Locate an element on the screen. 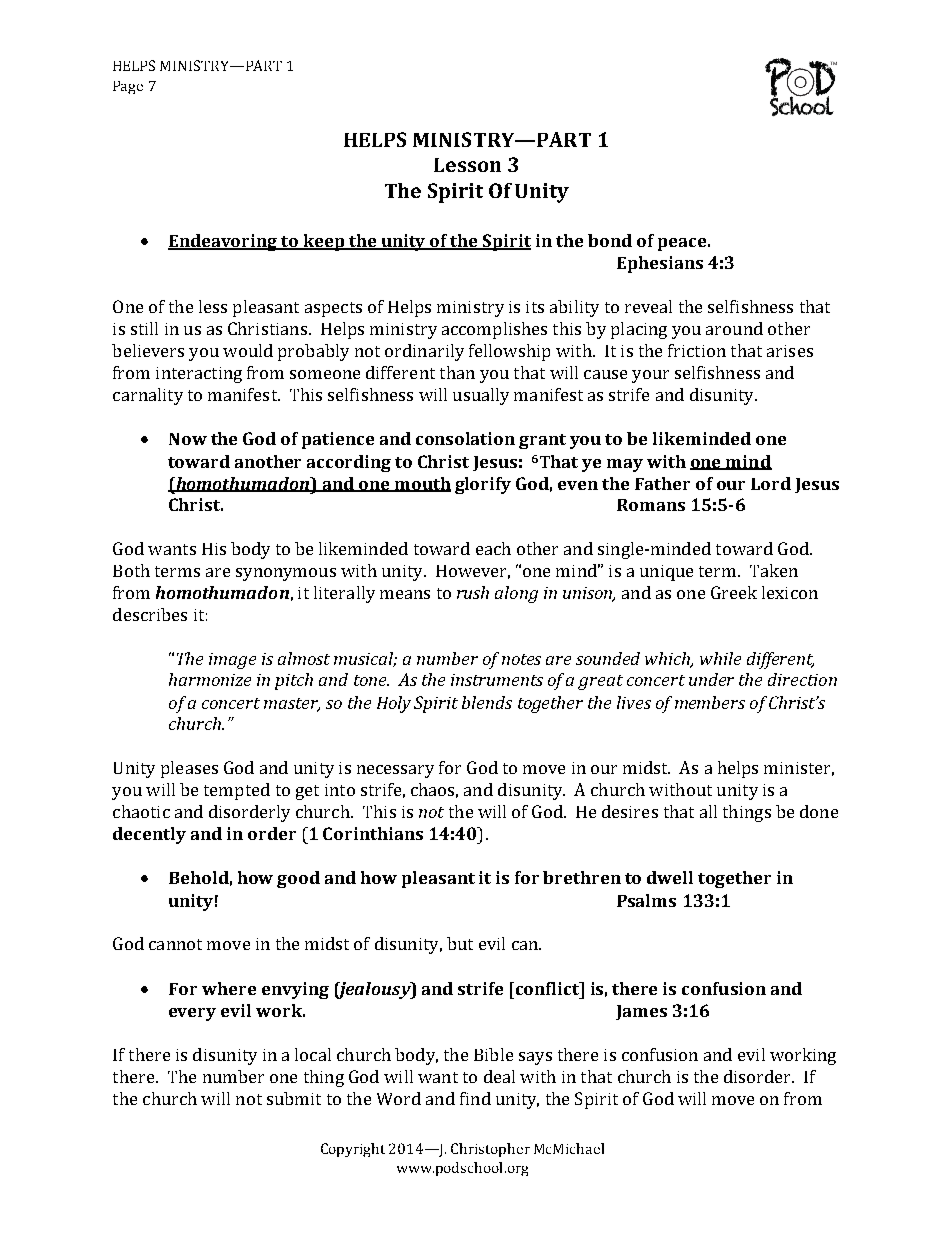  friction is located at coordinates (697, 350).
